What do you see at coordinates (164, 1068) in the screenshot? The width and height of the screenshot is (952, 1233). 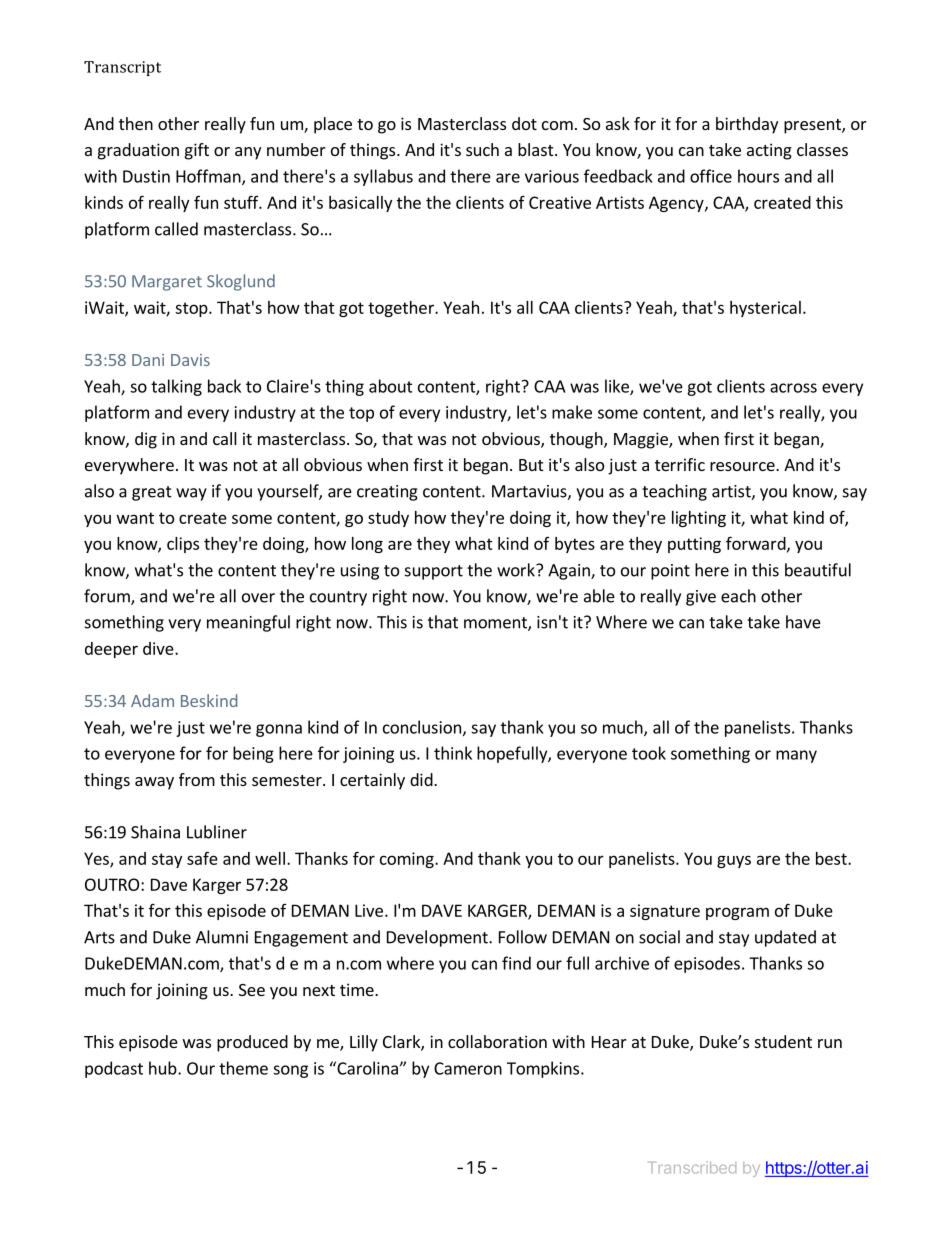 I see `hub` at bounding box center [164, 1068].
